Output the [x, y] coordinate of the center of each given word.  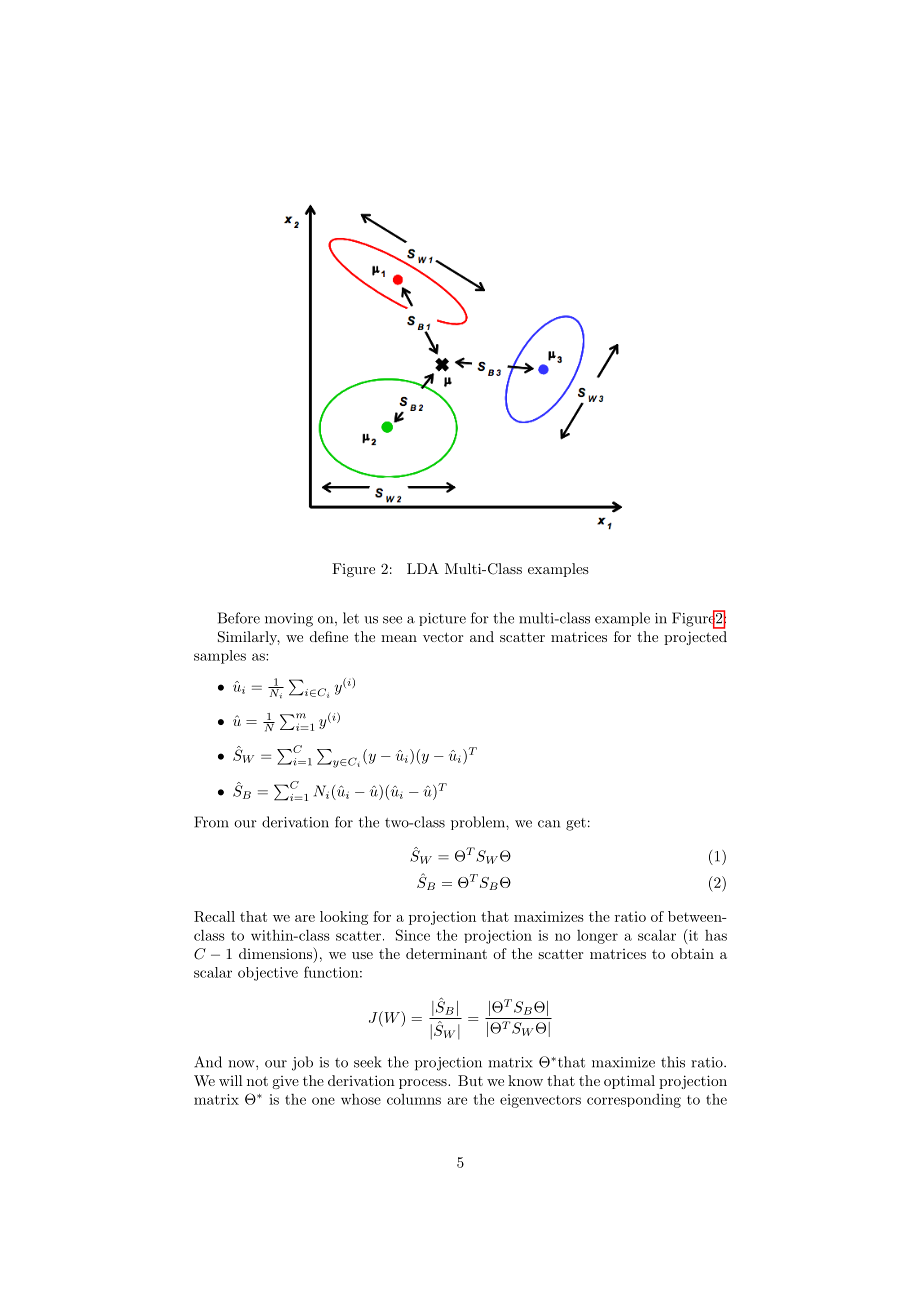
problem [479, 823]
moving [289, 620]
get [576, 824]
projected [695, 638]
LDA [423, 568]
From [211, 822]
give [285, 1082]
